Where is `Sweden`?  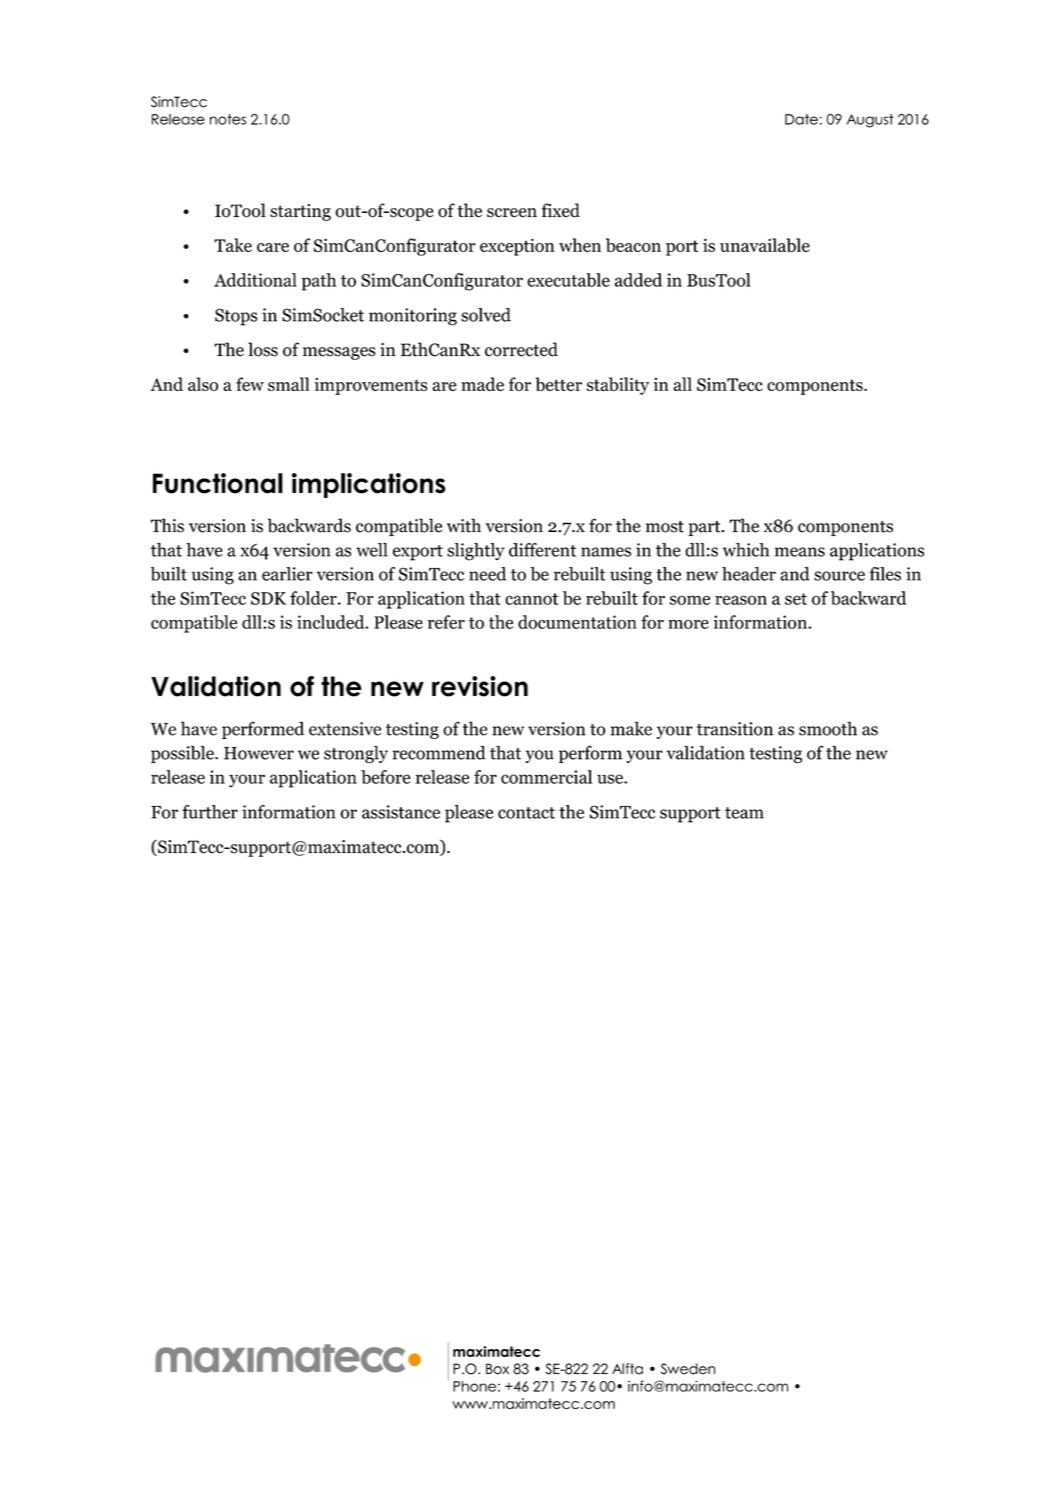 Sweden is located at coordinates (688, 1369).
